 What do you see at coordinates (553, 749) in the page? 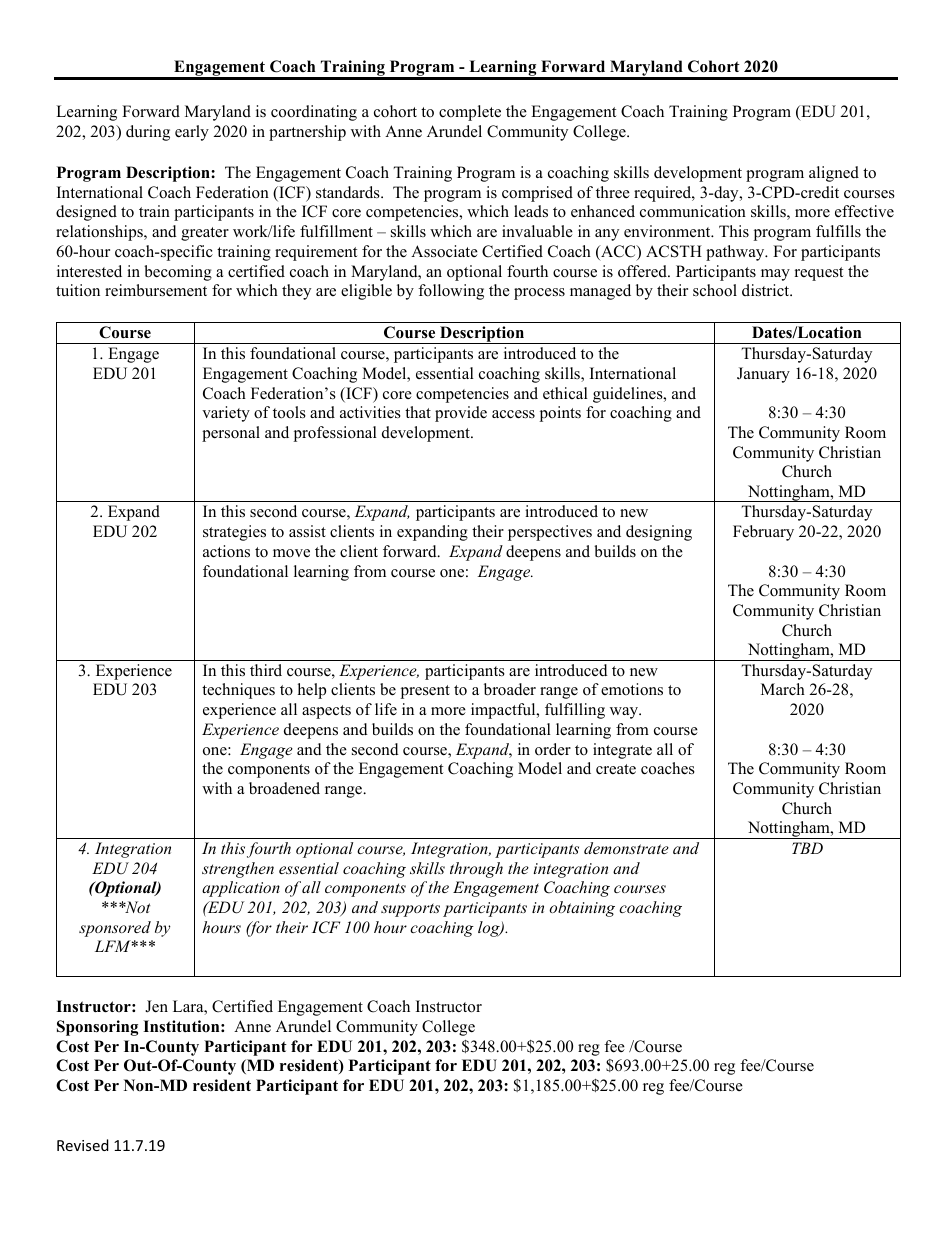
I see `order` at bounding box center [553, 749].
